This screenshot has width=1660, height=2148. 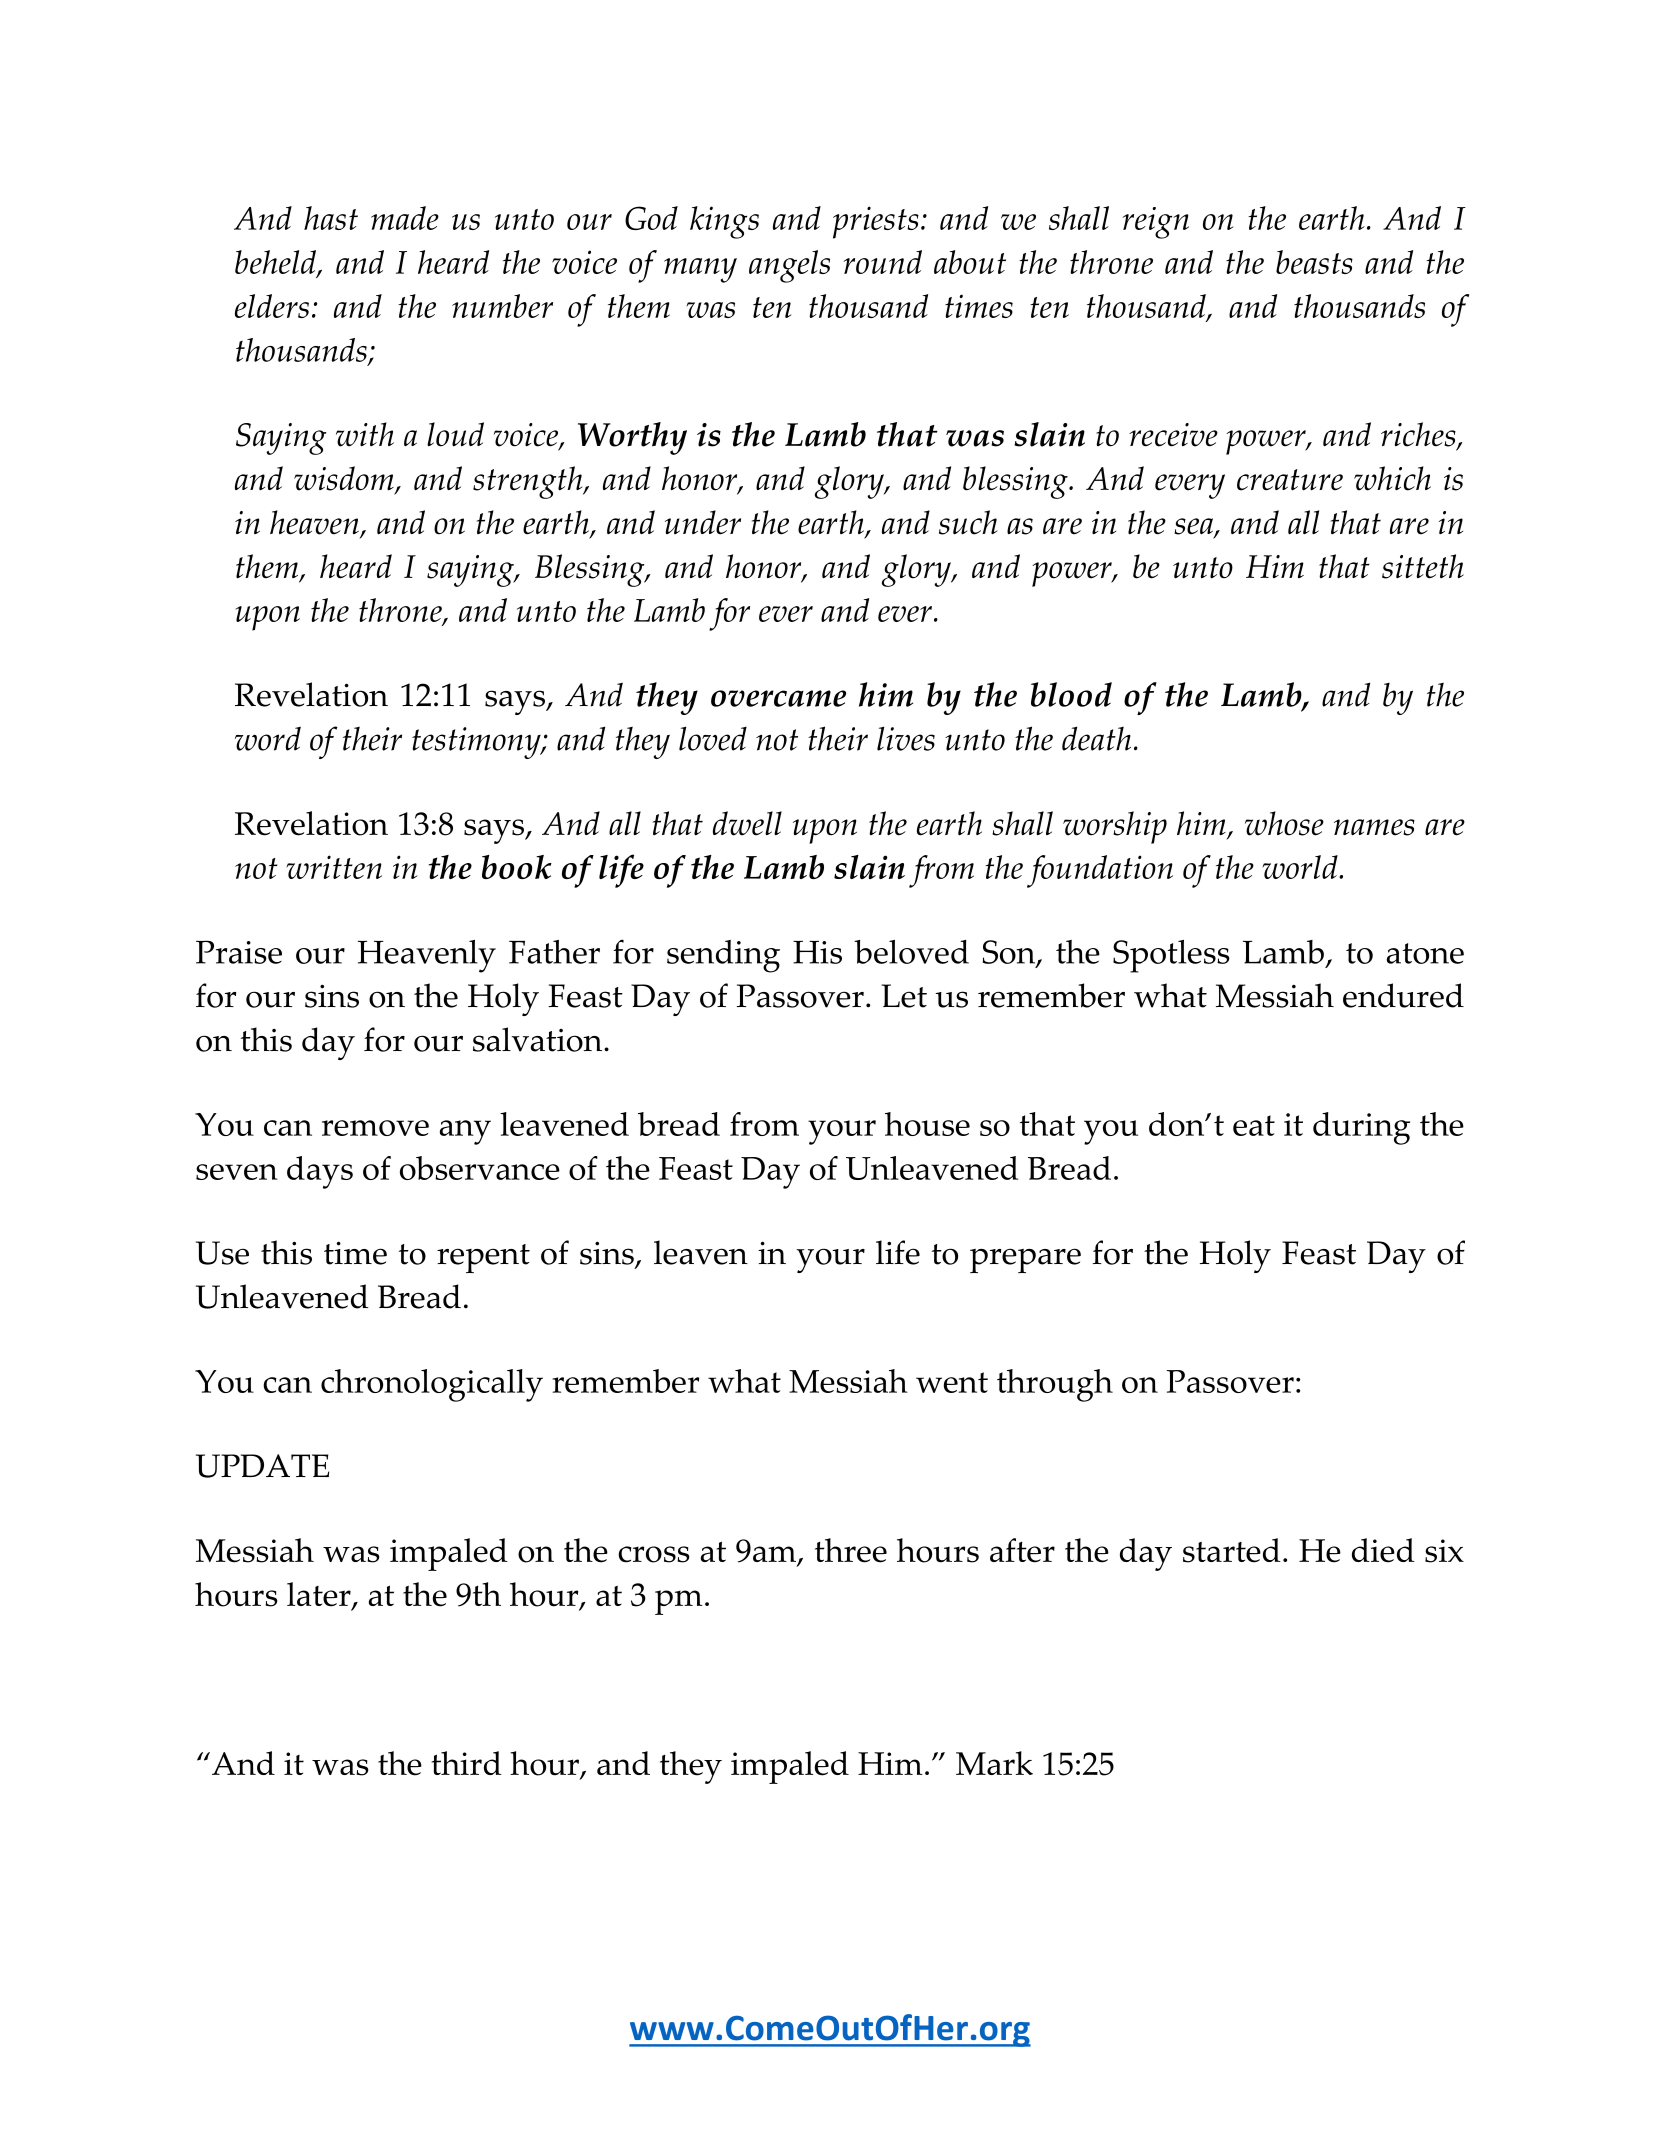 I want to click on round, so click(x=882, y=262).
